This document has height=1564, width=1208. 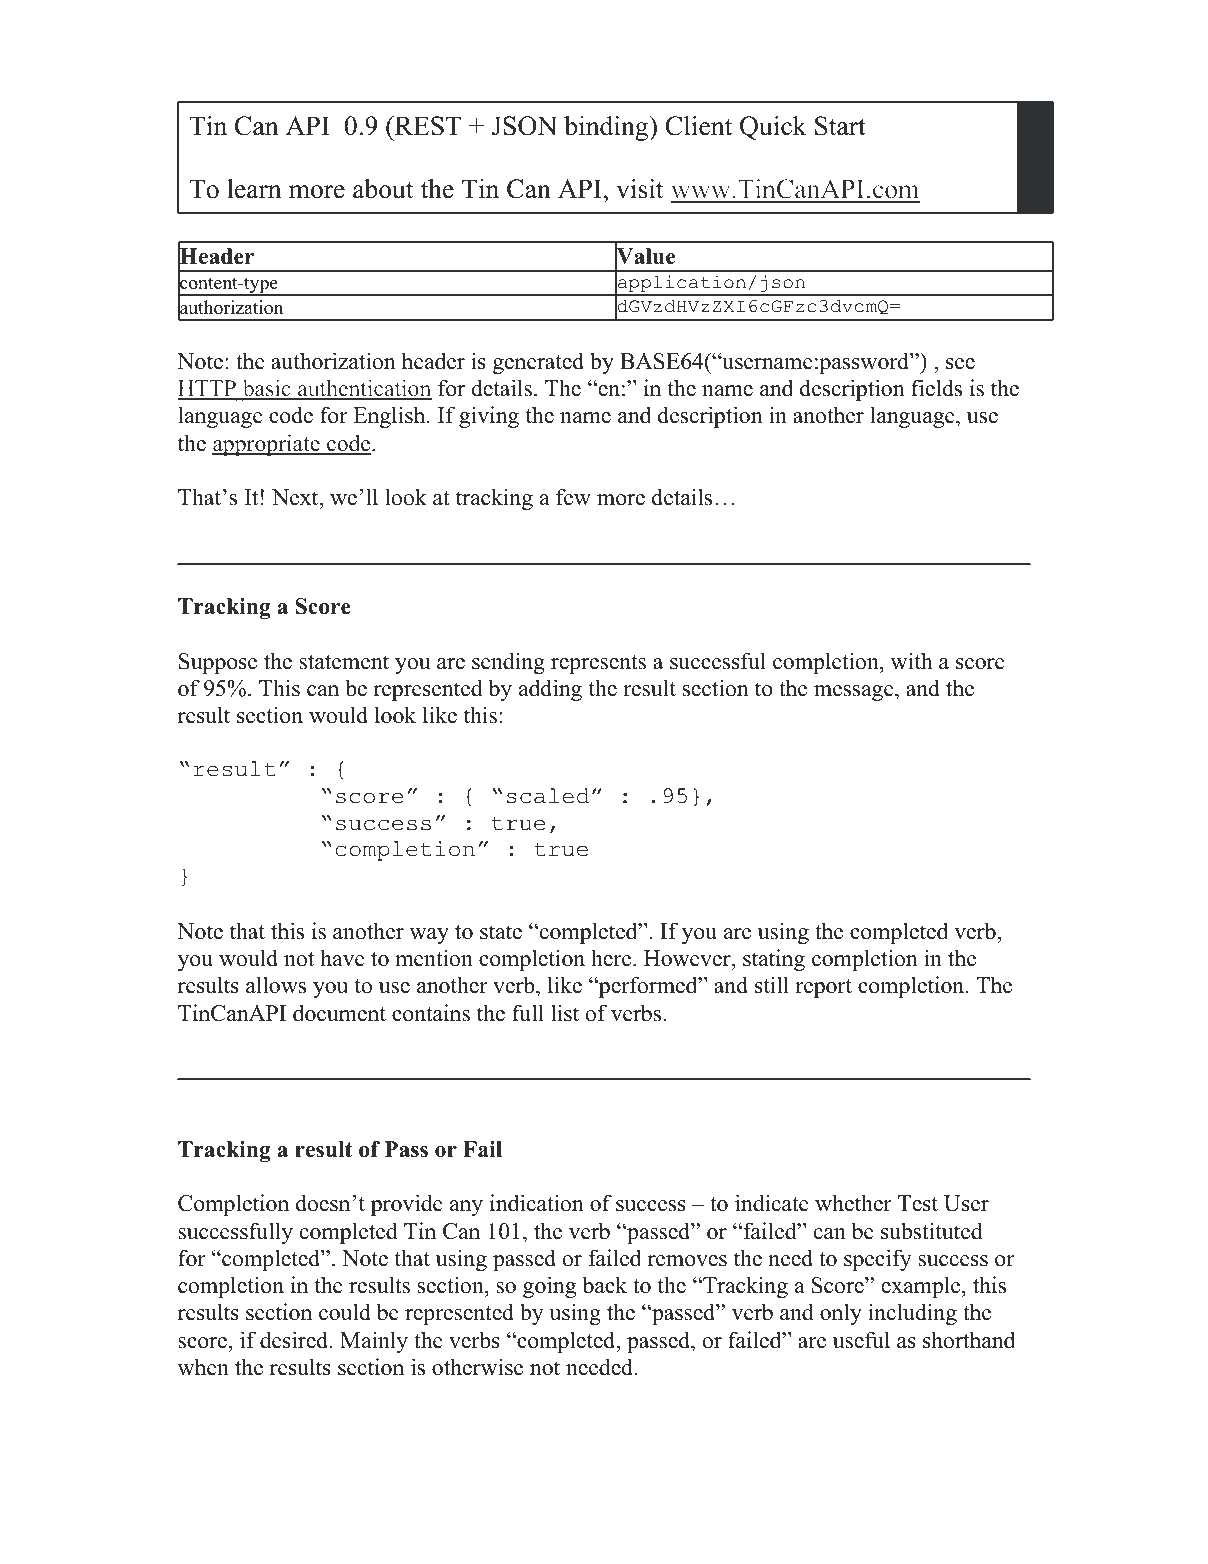 I want to click on few, so click(x=573, y=497).
